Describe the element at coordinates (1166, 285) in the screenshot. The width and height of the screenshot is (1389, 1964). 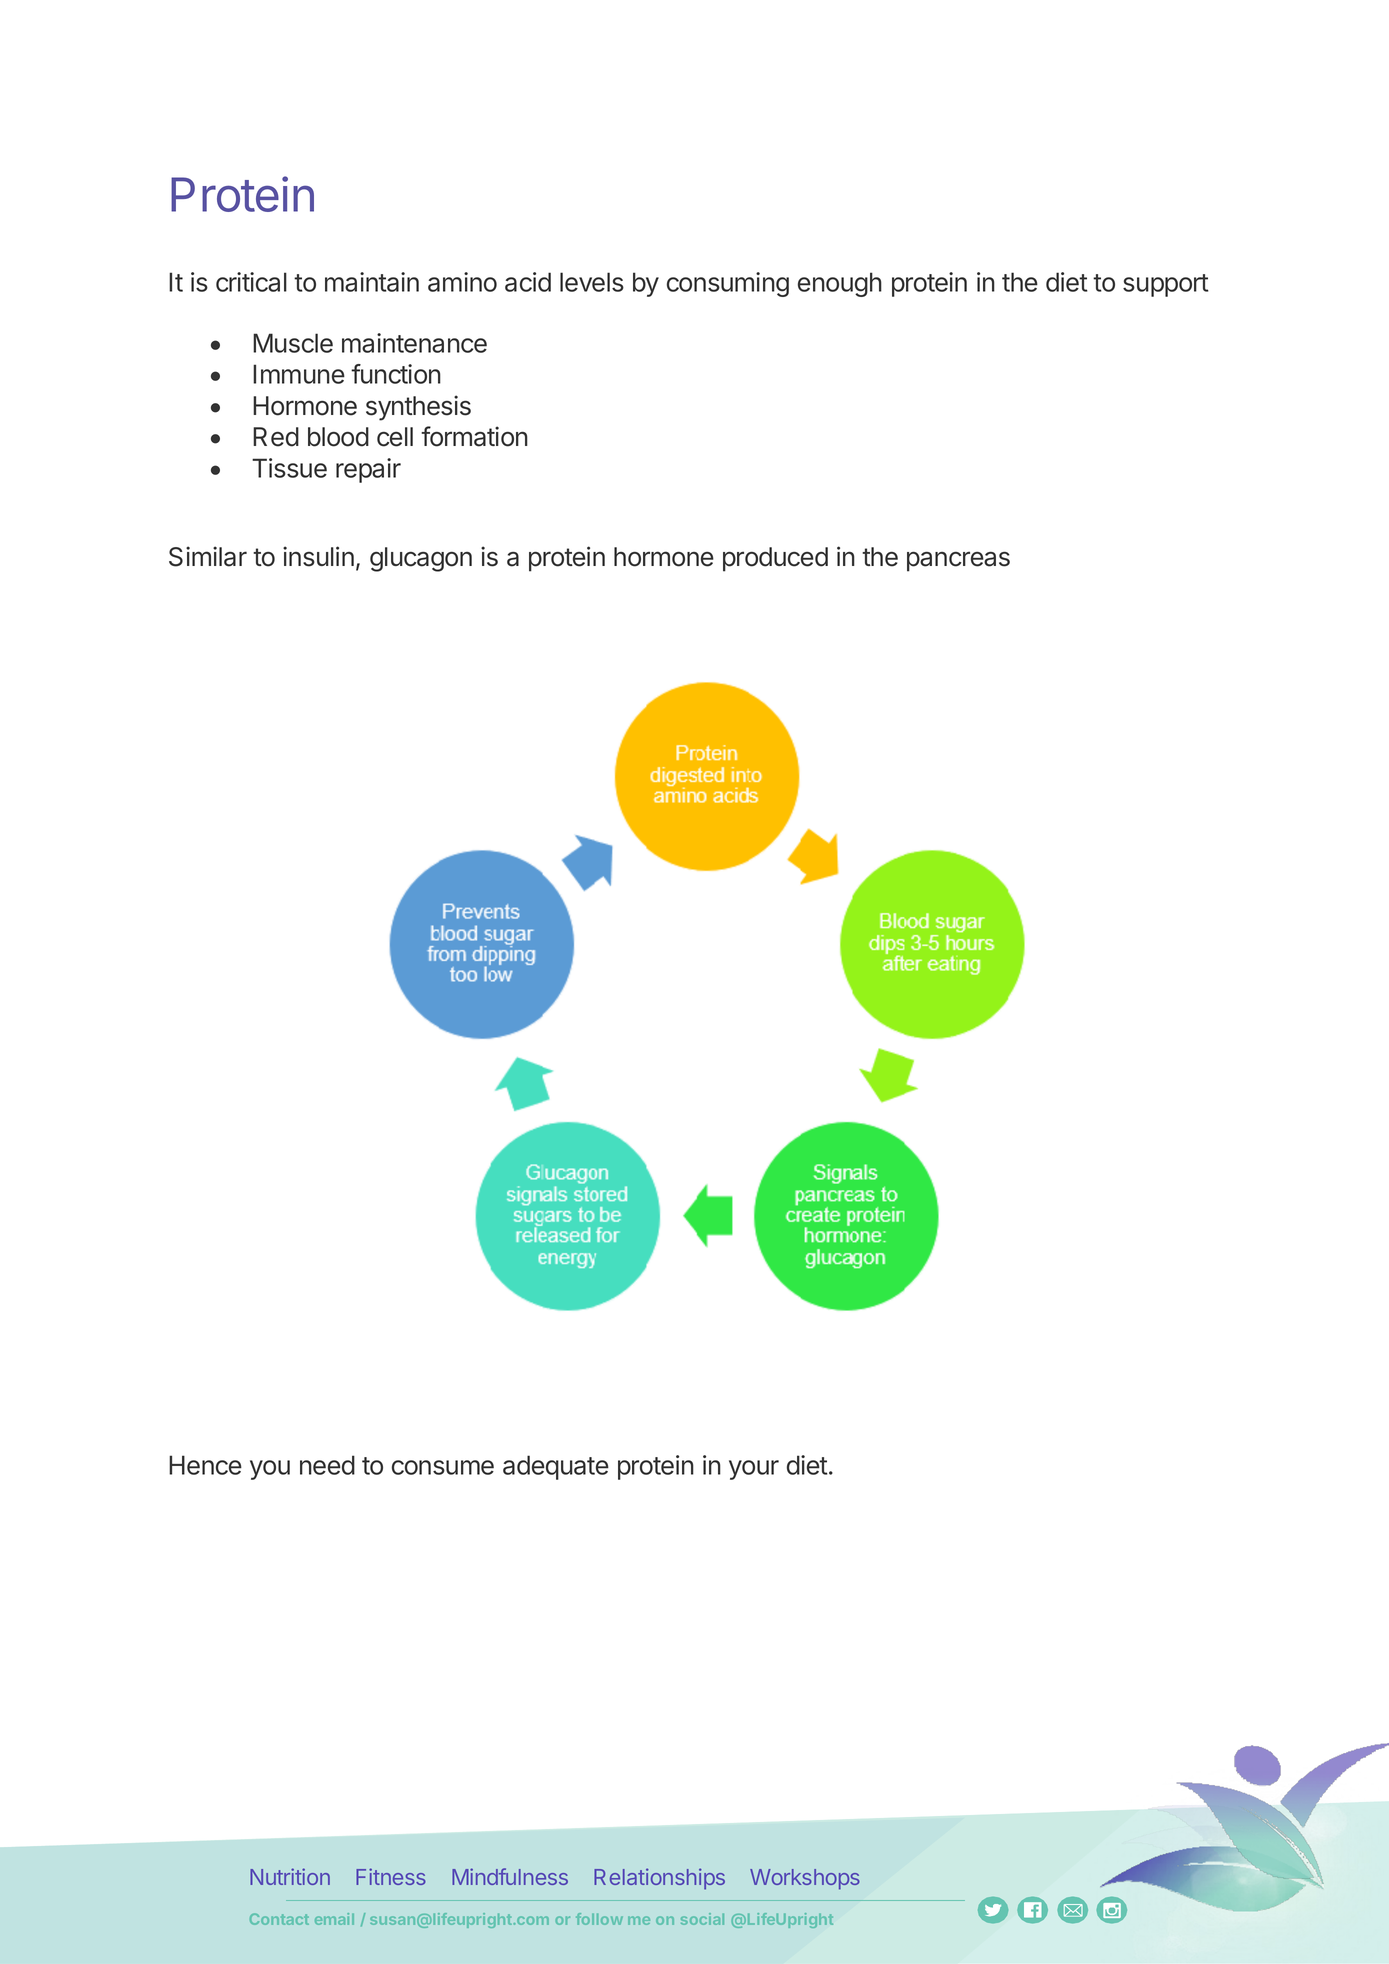
I see `support` at that location.
